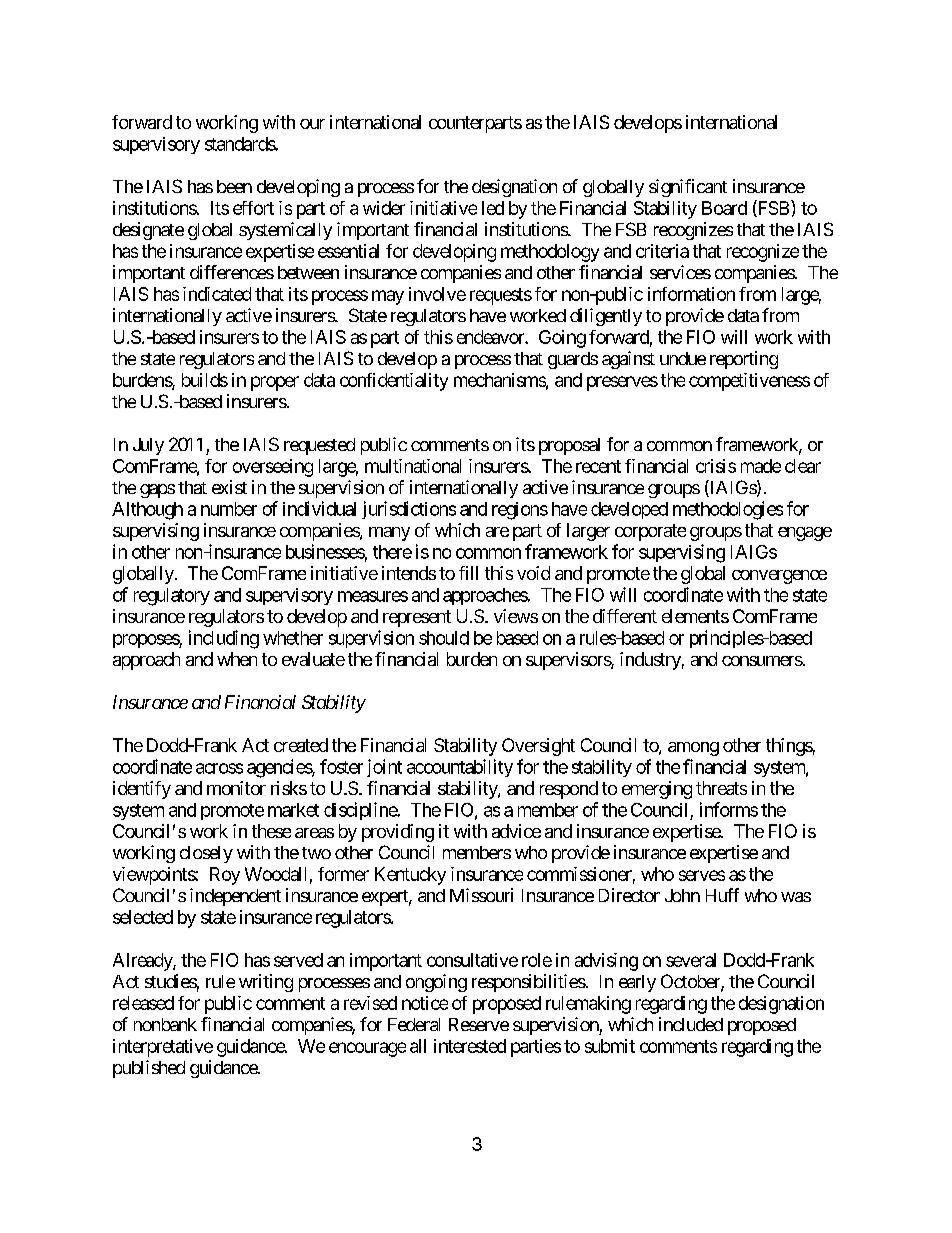 The image size is (952, 1233). Describe the element at coordinates (493, 208) in the page. I see `led` at that location.
